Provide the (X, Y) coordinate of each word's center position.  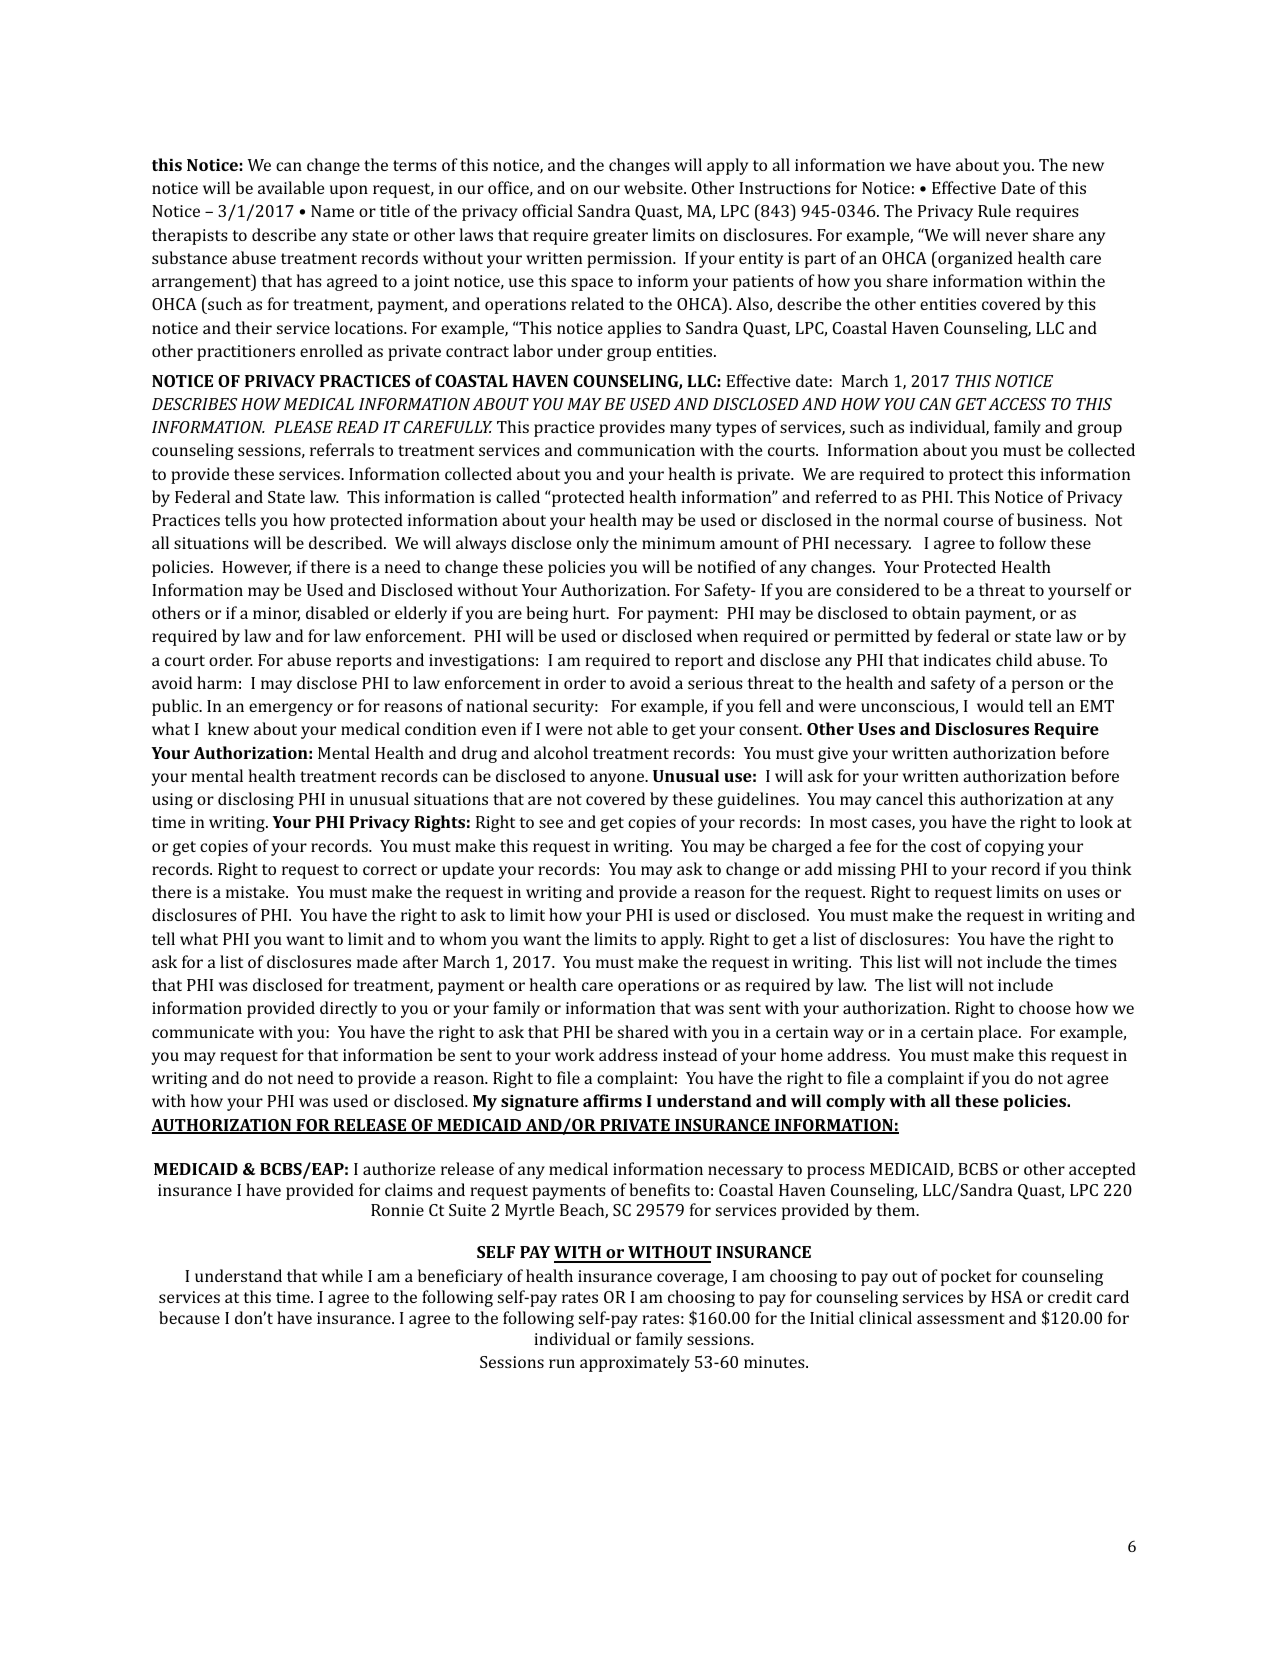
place (999, 1033)
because (189, 1317)
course (968, 521)
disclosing (256, 800)
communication (636, 450)
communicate (203, 1032)
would (1000, 705)
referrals (342, 449)
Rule (994, 210)
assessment (961, 1318)
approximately (635, 1363)
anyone (618, 779)
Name (332, 211)
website (654, 187)
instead (690, 1054)
